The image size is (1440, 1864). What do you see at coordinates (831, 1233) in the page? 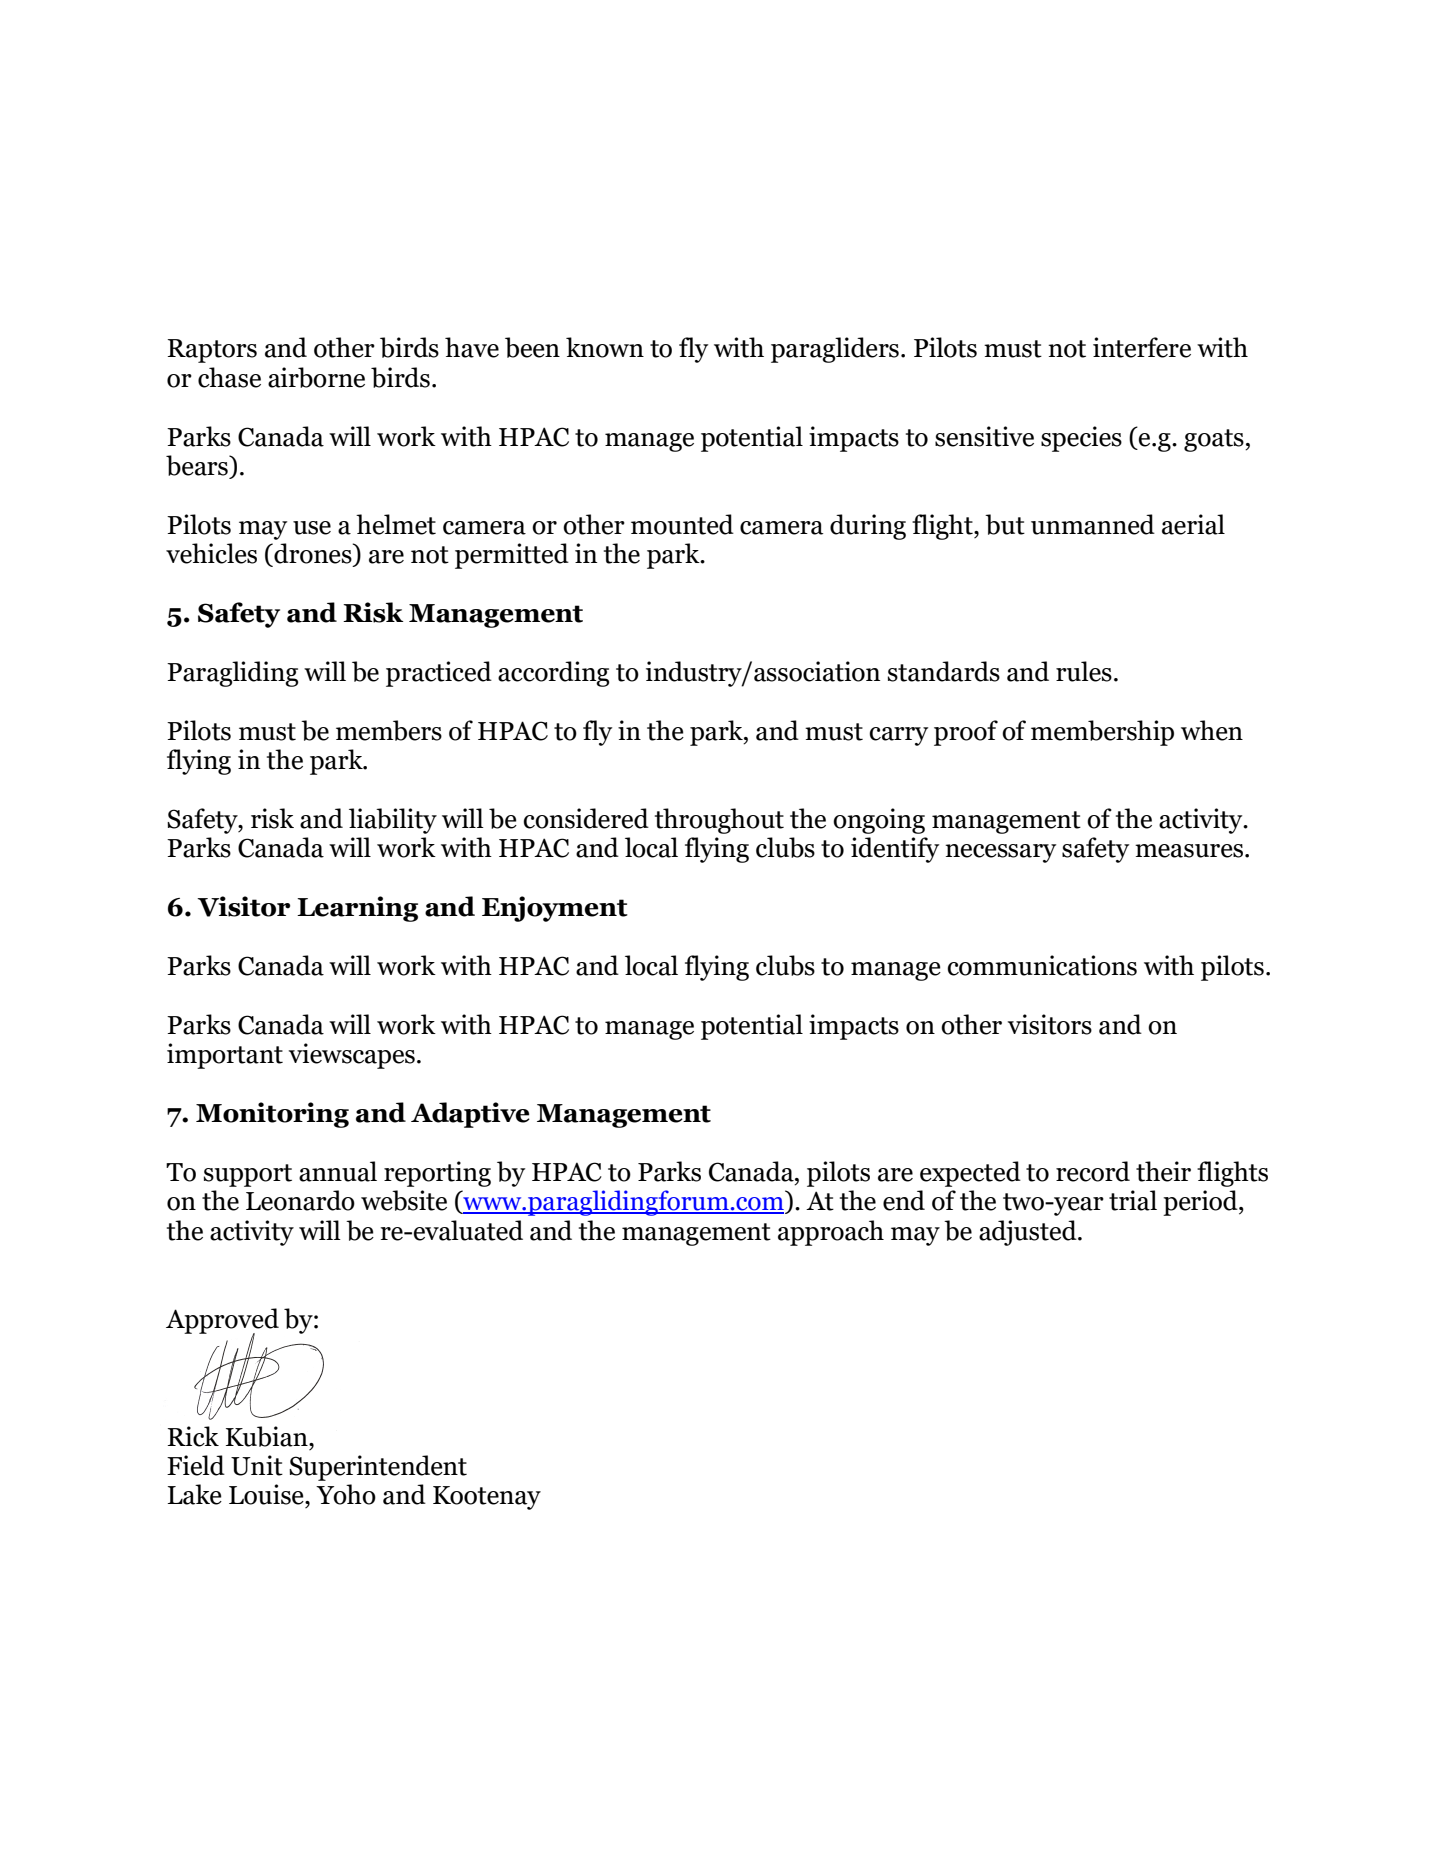
I see `approach` at bounding box center [831, 1233].
